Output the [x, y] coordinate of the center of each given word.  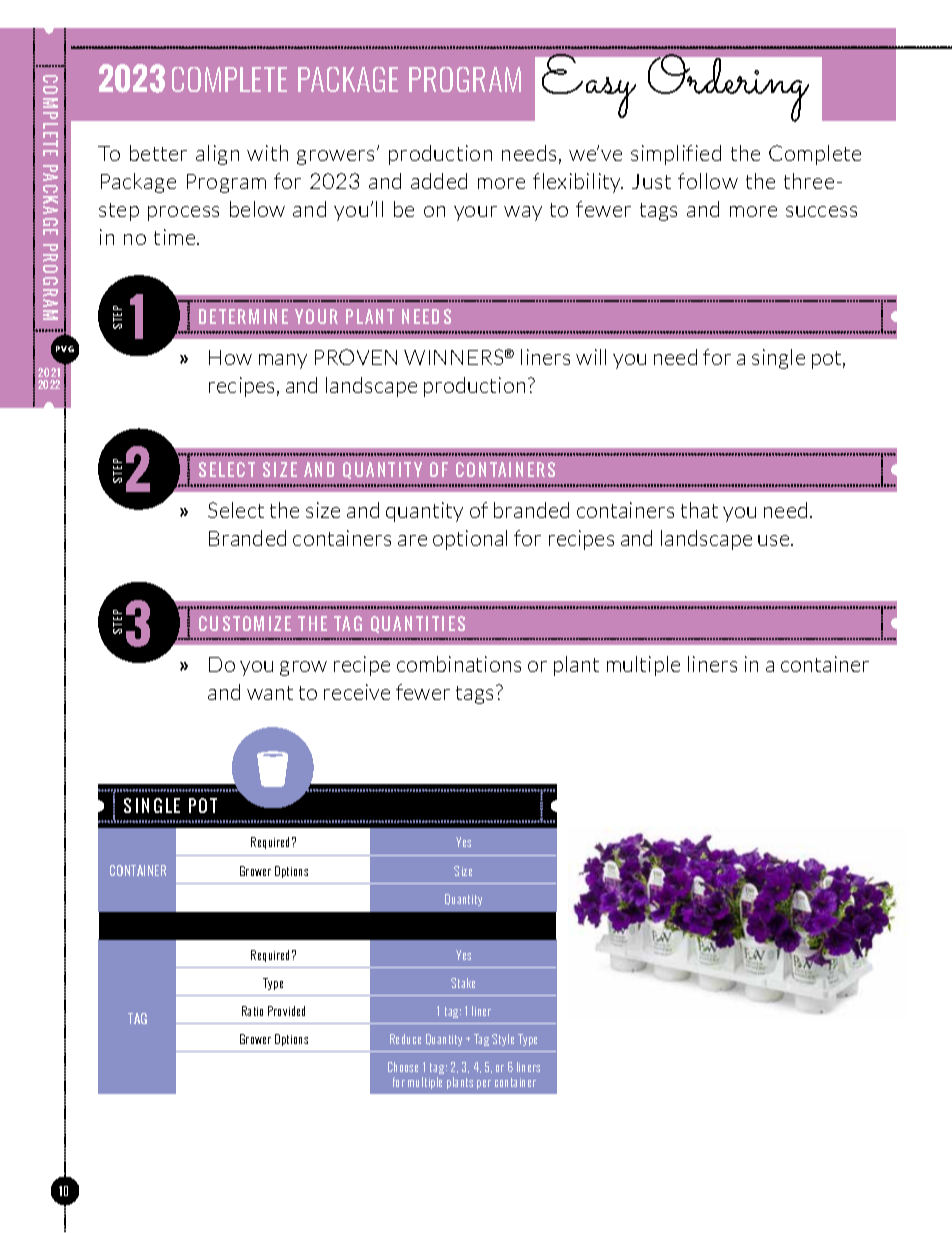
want [270, 693]
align [217, 155]
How [230, 357]
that [699, 510]
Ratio [252, 1011]
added [439, 181]
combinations [459, 664]
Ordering [728, 88]
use [775, 540]
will [591, 357]
